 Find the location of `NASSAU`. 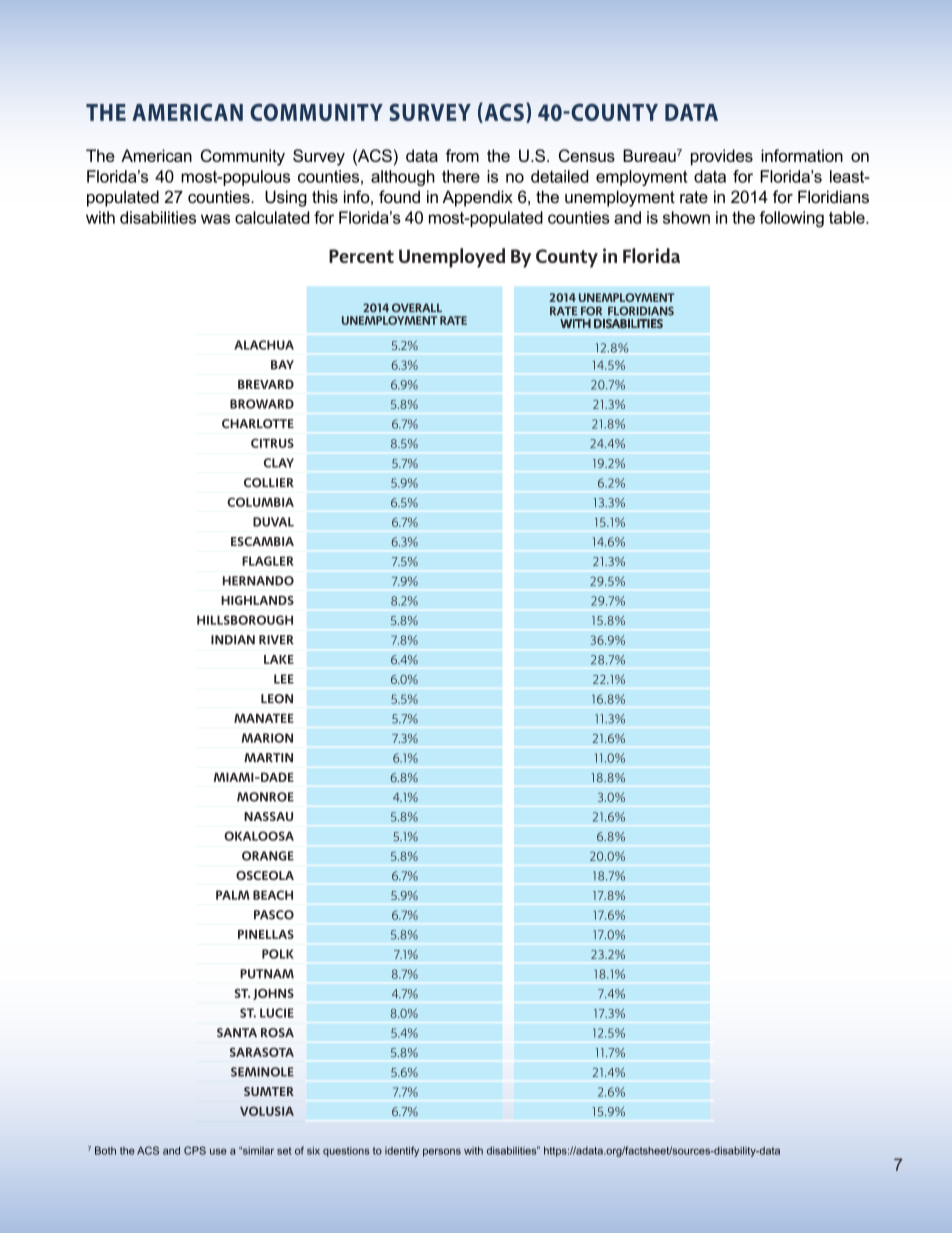

NASSAU is located at coordinates (268, 816).
